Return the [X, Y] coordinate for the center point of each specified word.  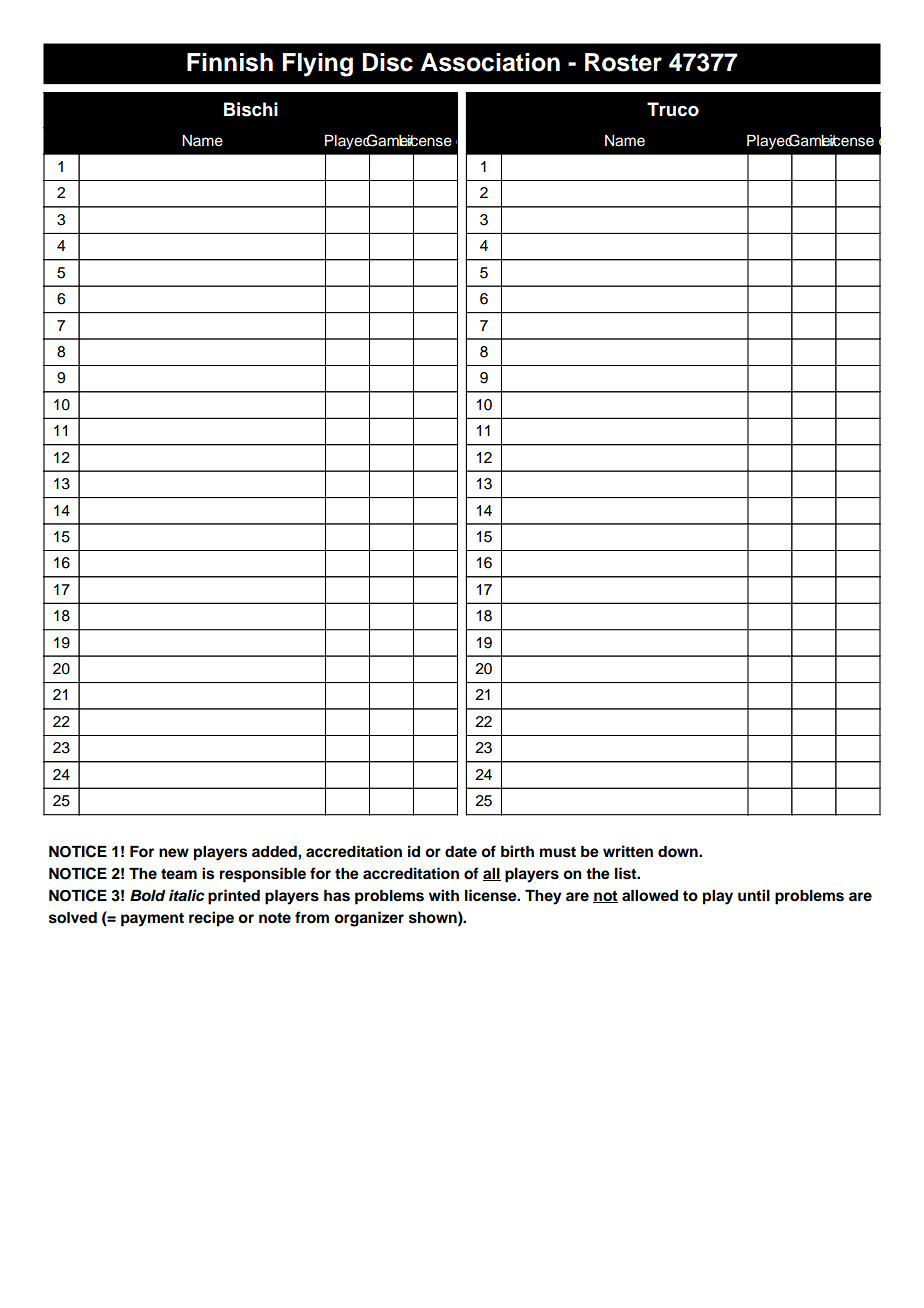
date [461, 852]
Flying [317, 65]
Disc [387, 62]
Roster [623, 62]
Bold [148, 896]
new [174, 853]
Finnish [230, 62]
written [628, 851]
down [679, 852]
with [444, 895]
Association [490, 62]
